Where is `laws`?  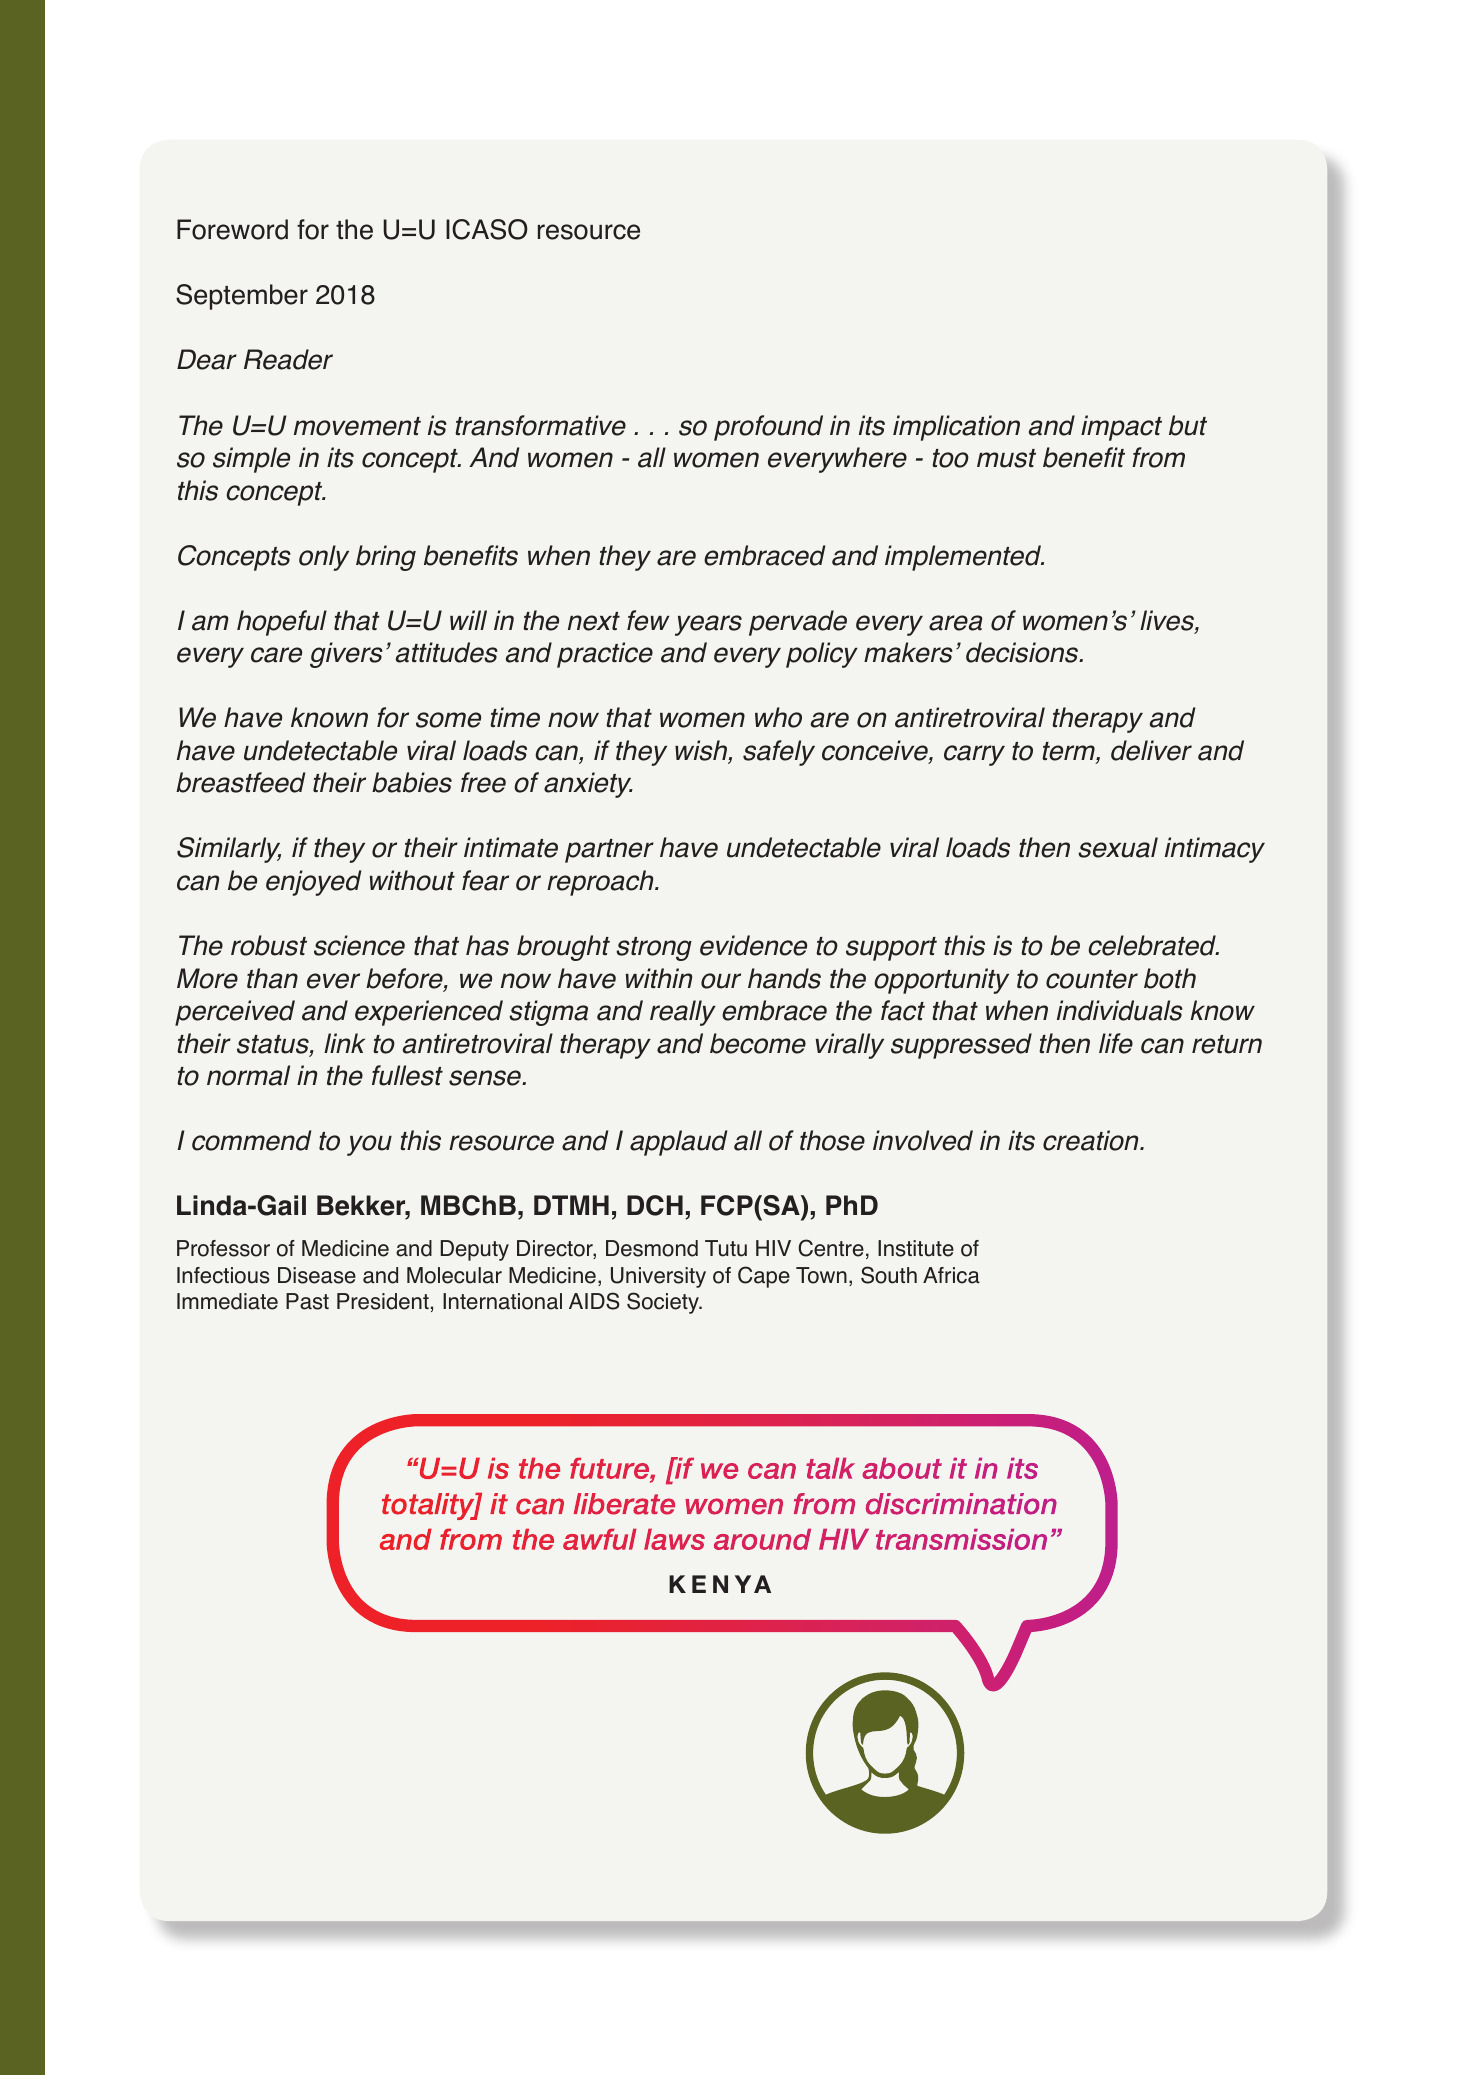
laws is located at coordinates (674, 1539).
